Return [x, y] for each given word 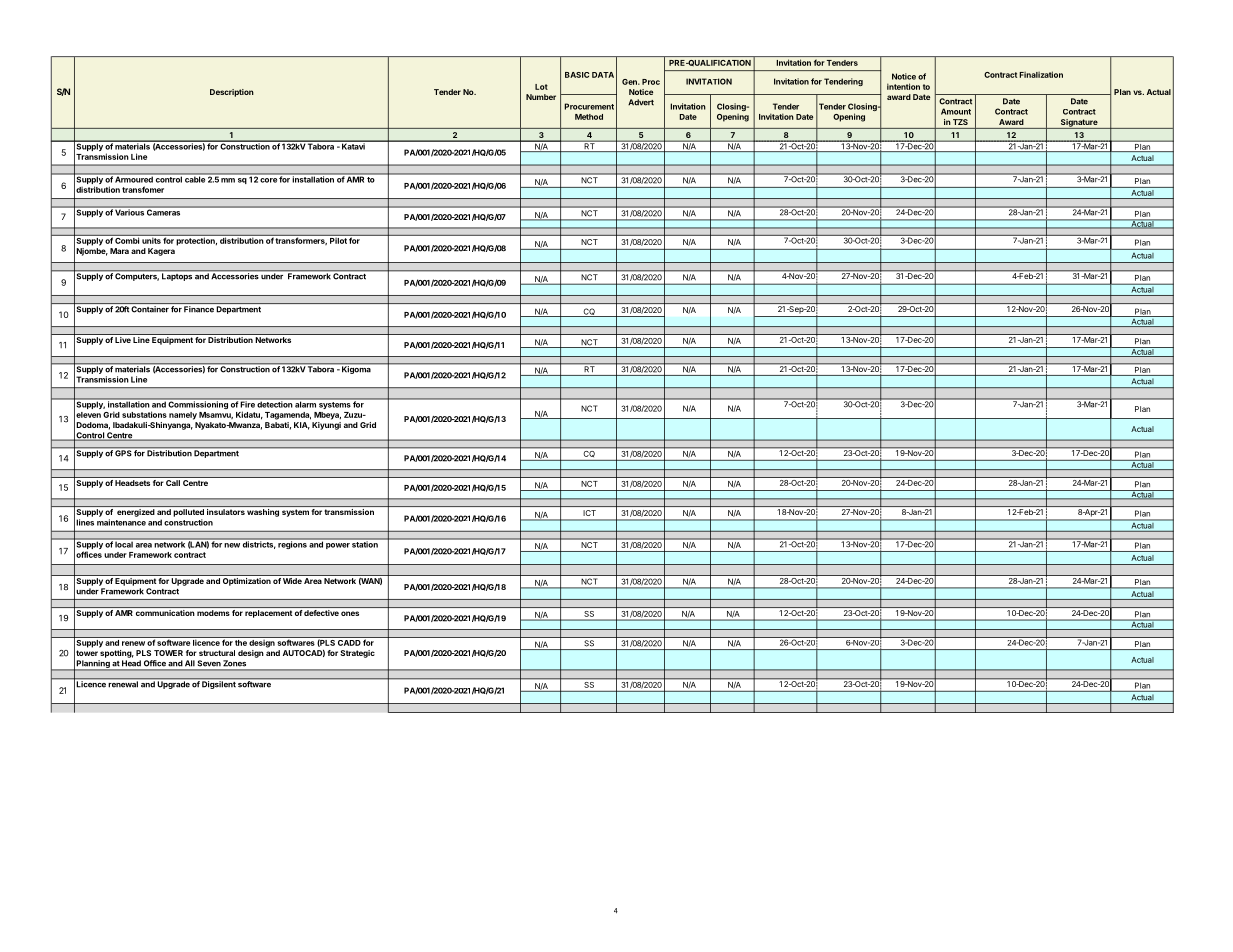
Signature [1079, 124]
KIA [302, 426]
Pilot [338, 239]
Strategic [357, 654]
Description [232, 93]
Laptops [177, 276]
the [241, 643]
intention [903, 86]
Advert [641, 102]
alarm [305, 403]
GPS [123, 452]
